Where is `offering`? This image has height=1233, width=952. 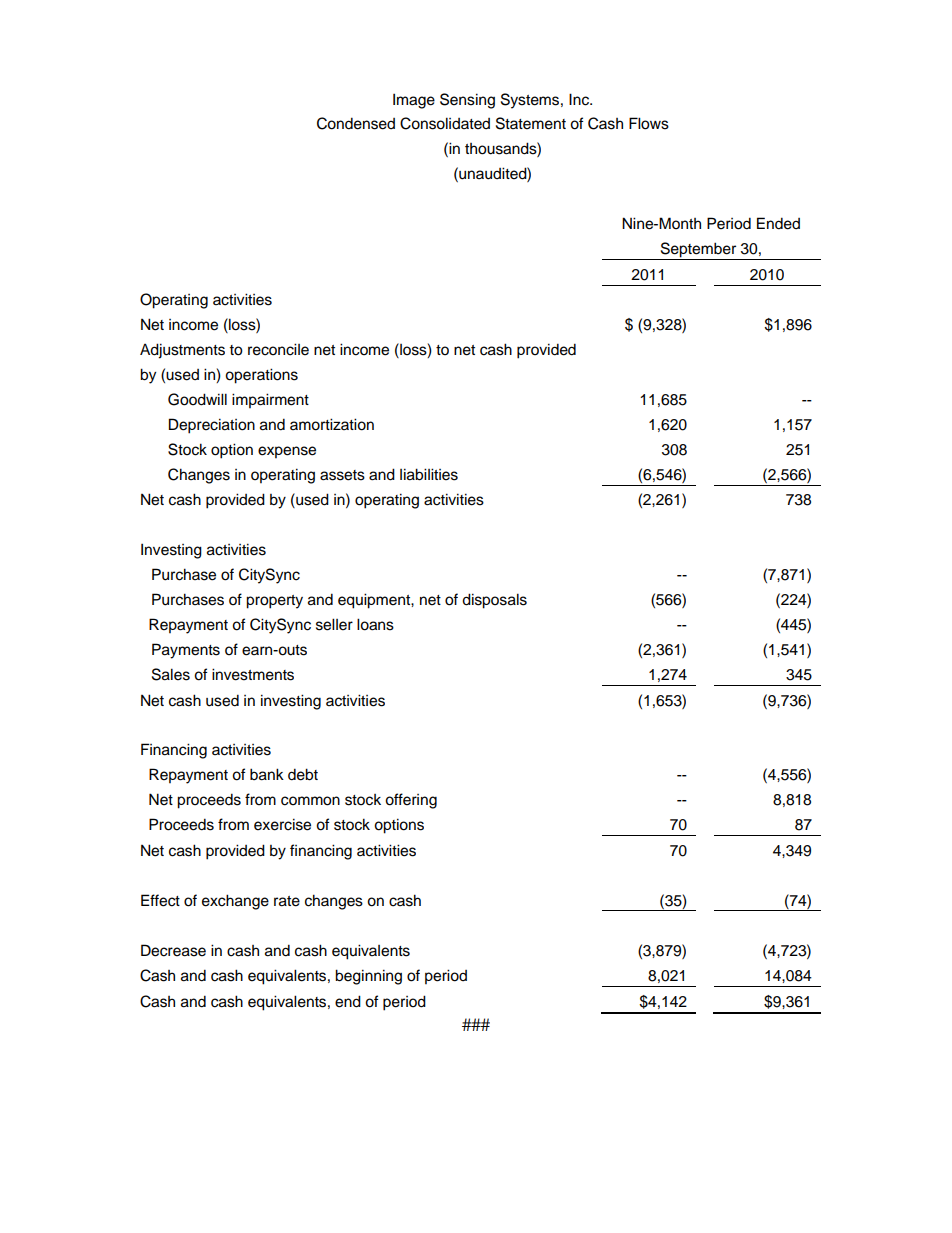
offering is located at coordinates (411, 801).
